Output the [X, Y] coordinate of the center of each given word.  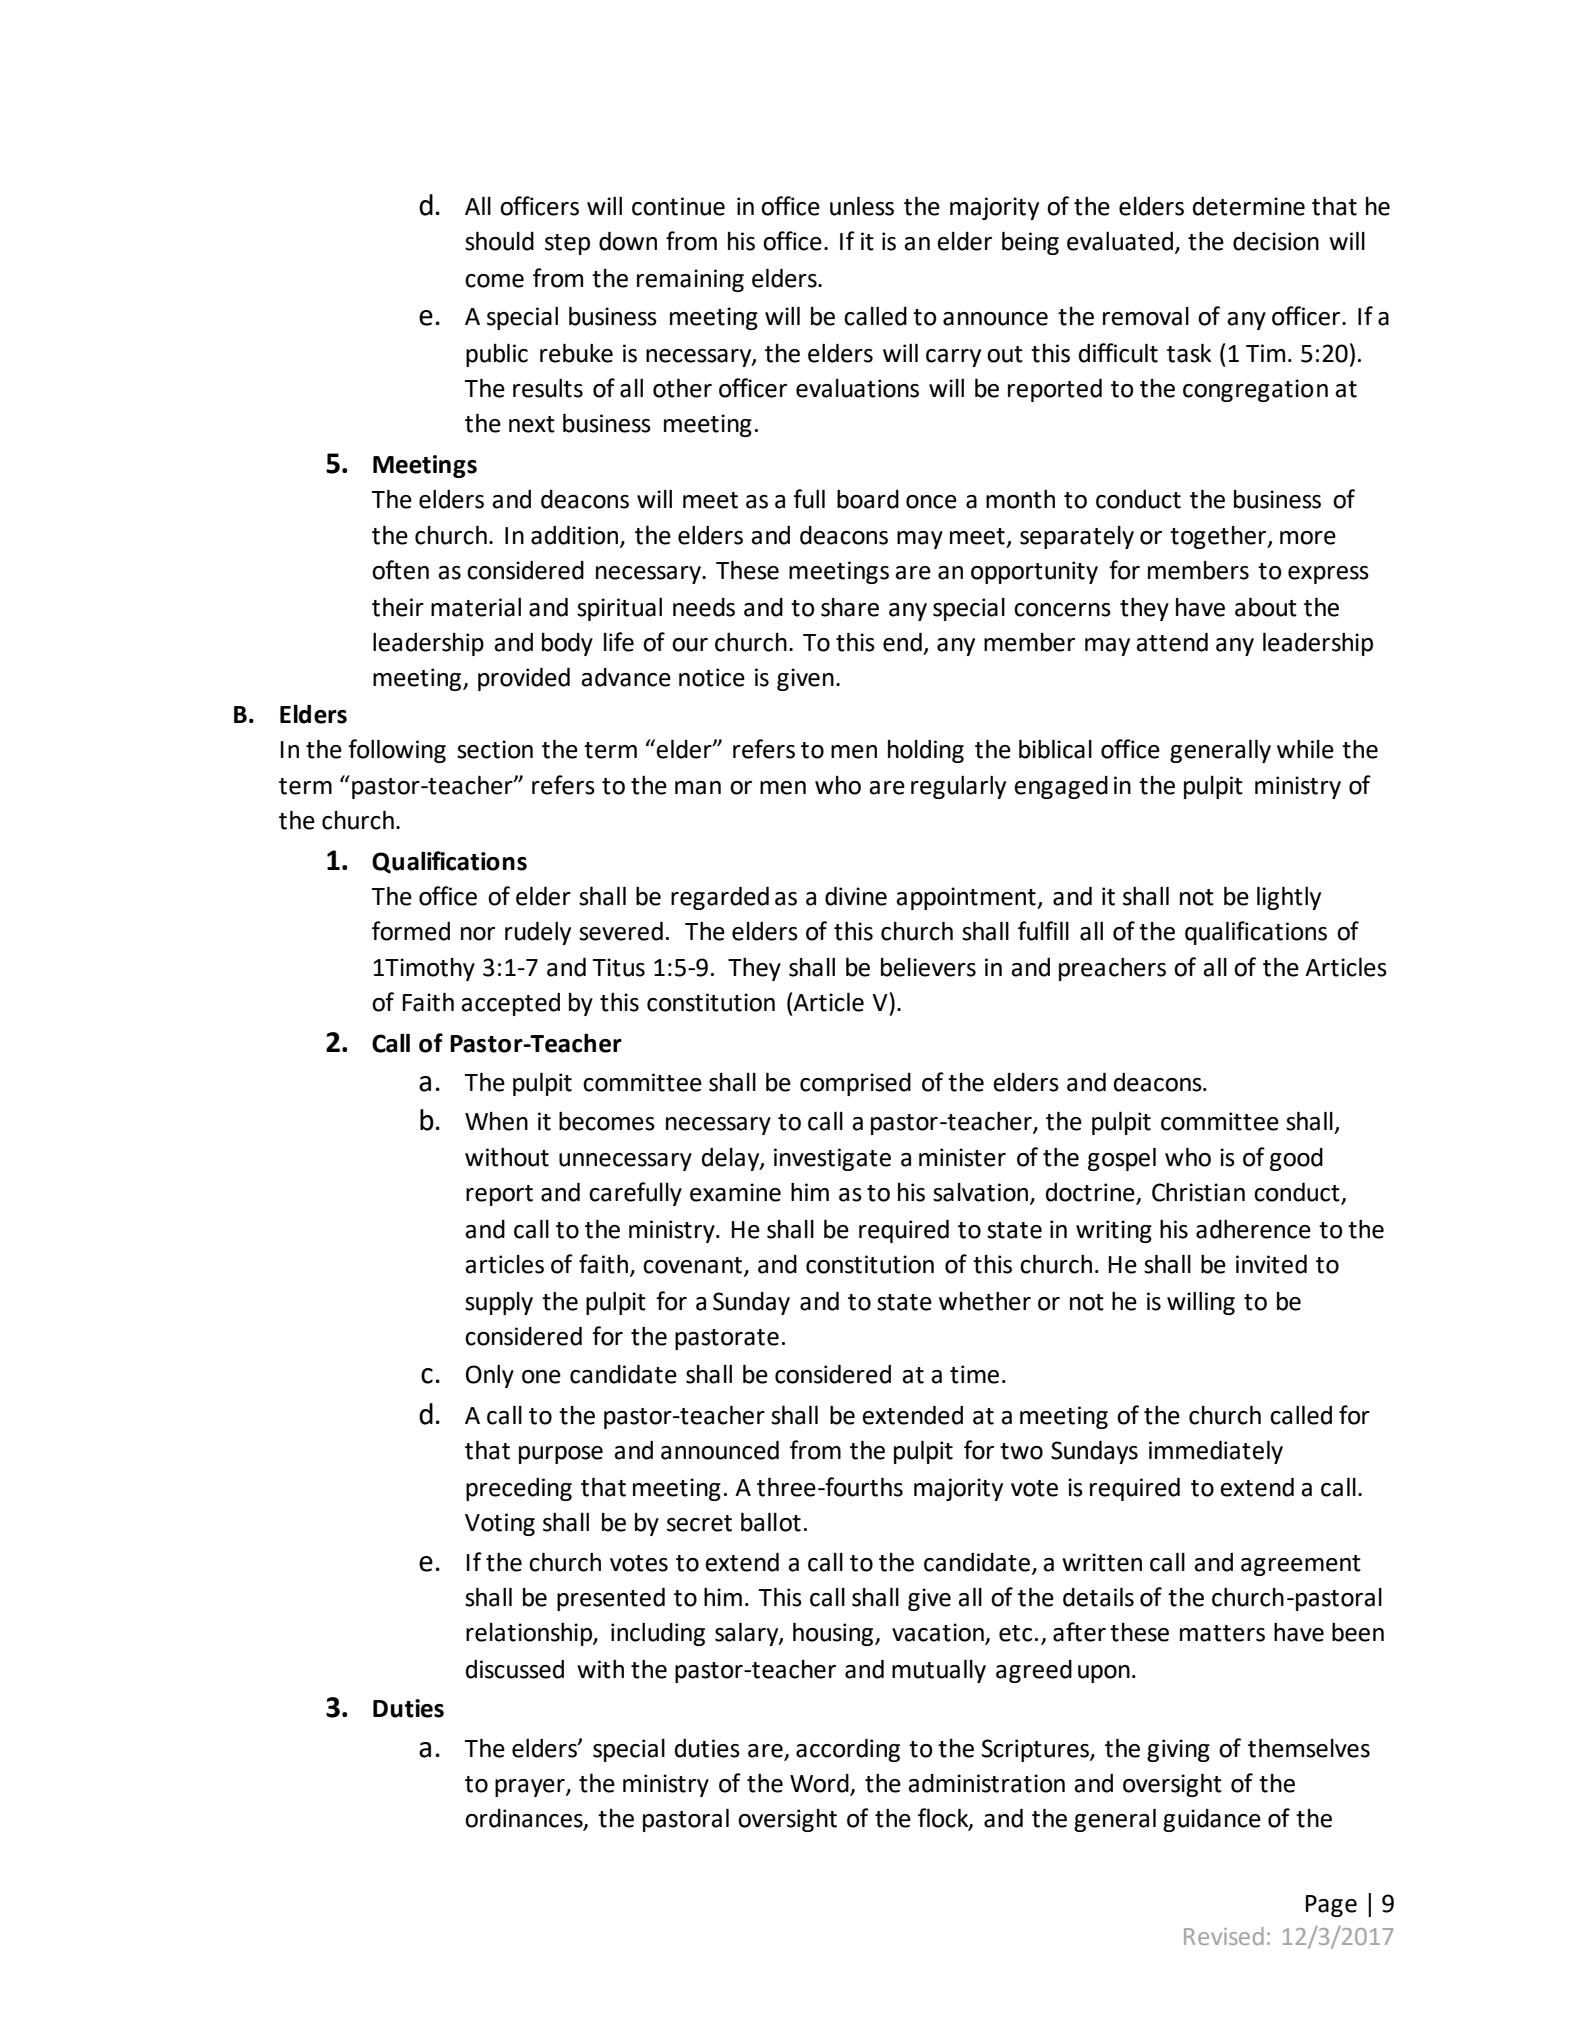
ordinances [525, 1819]
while [1305, 749]
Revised [1224, 1936]
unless [862, 206]
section [495, 749]
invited [1271, 1264]
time [974, 1374]
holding [926, 751]
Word [820, 1784]
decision [1276, 241]
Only [490, 1376]
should [499, 241]
